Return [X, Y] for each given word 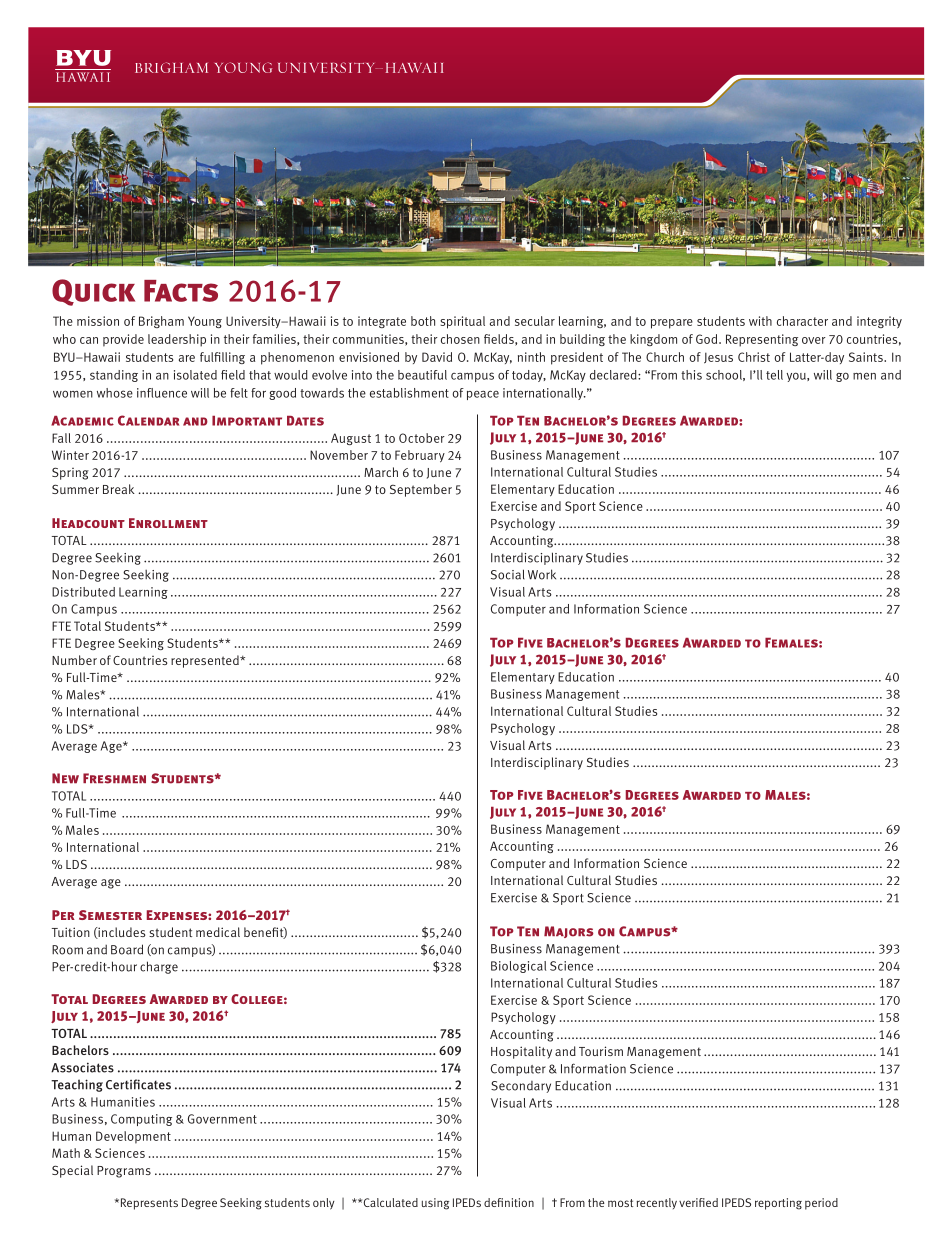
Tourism [601, 1051]
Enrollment [168, 523]
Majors [569, 932]
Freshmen [114, 778]
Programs [124, 1172]
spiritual [462, 322]
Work [542, 574]
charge [159, 967]
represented [206, 661]
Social [508, 574]
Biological [518, 967]
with [760, 321]
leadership [177, 340]
